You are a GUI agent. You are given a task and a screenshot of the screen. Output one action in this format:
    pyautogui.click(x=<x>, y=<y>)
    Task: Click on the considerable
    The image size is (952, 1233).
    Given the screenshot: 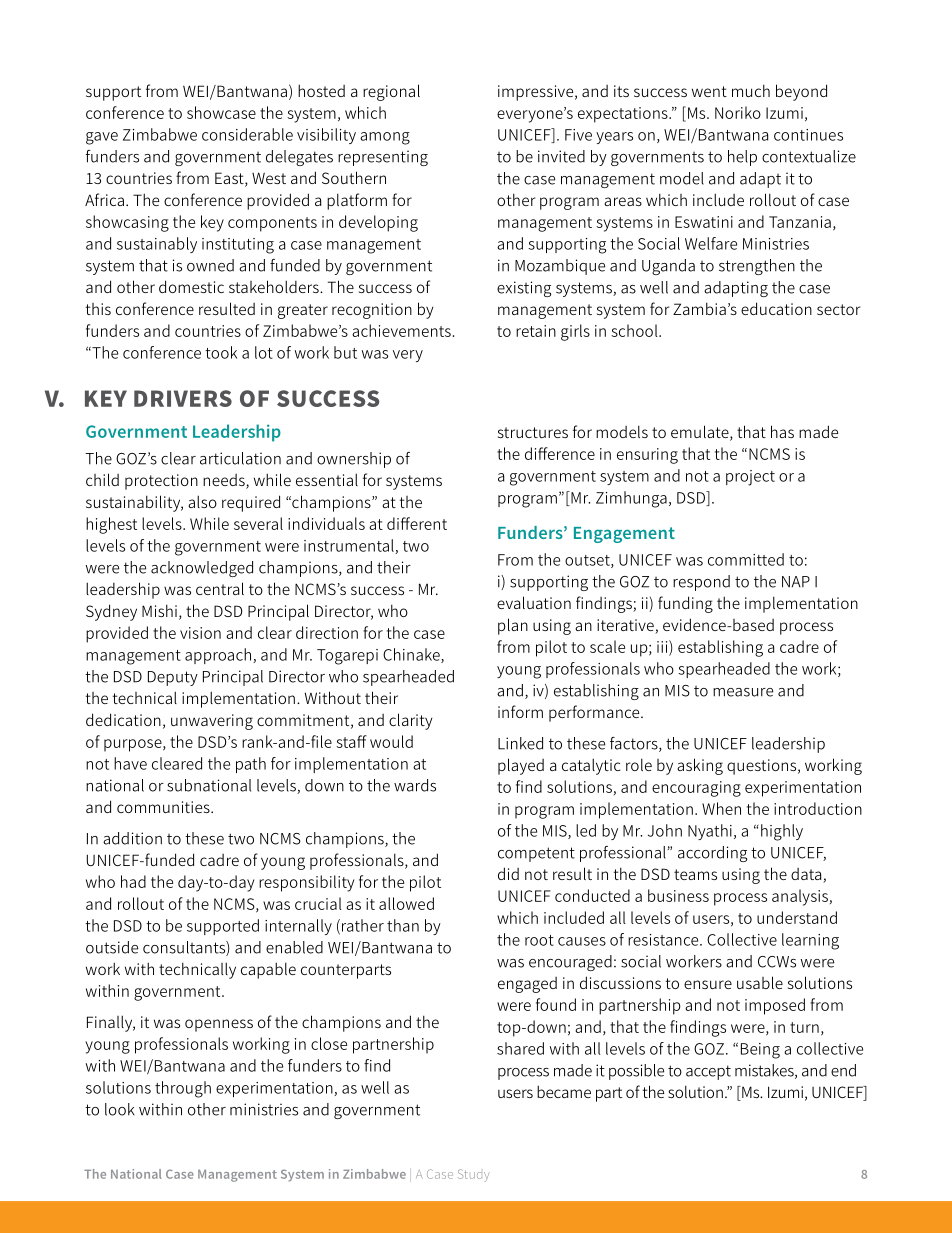 What is the action you would take?
    pyautogui.click(x=247, y=134)
